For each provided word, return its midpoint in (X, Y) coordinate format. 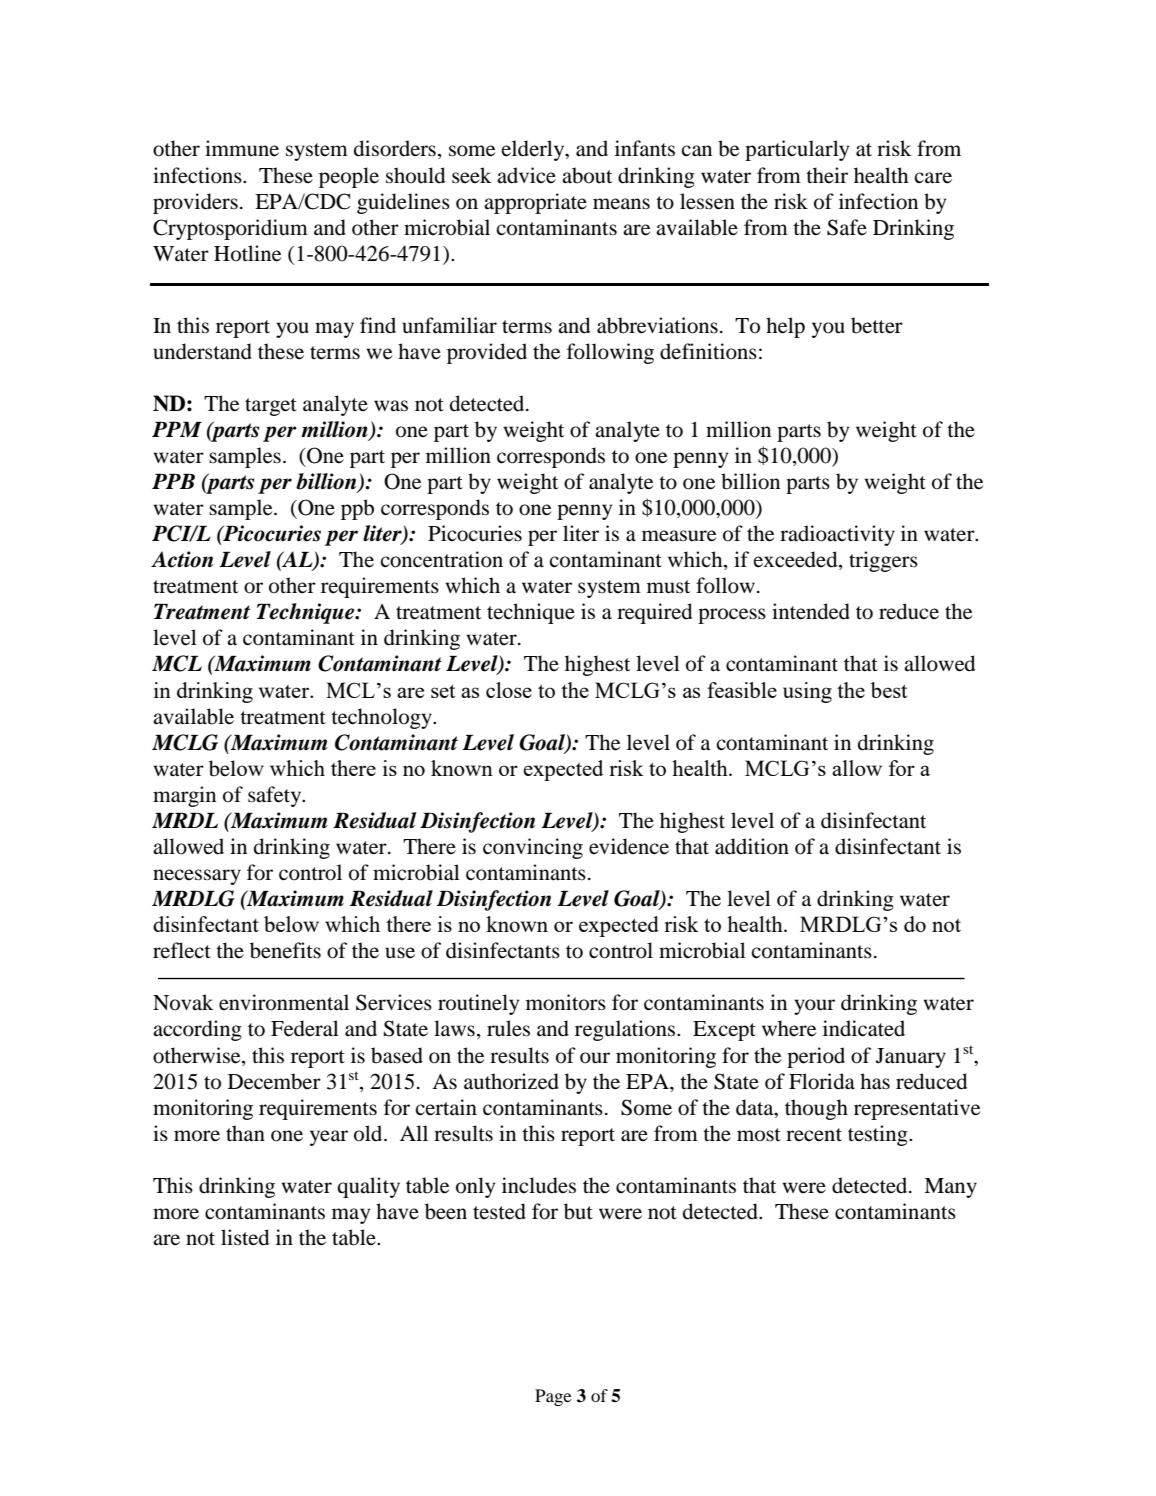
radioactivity (837, 535)
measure (679, 536)
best (889, 690)
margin (184, 796)
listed (245, 1237)
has (875, 1081)
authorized (511, 1081)
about (587, 175)
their (827, 175)
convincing (533, 848)
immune (242, 148)
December (274, 1081)
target (271, 407)
